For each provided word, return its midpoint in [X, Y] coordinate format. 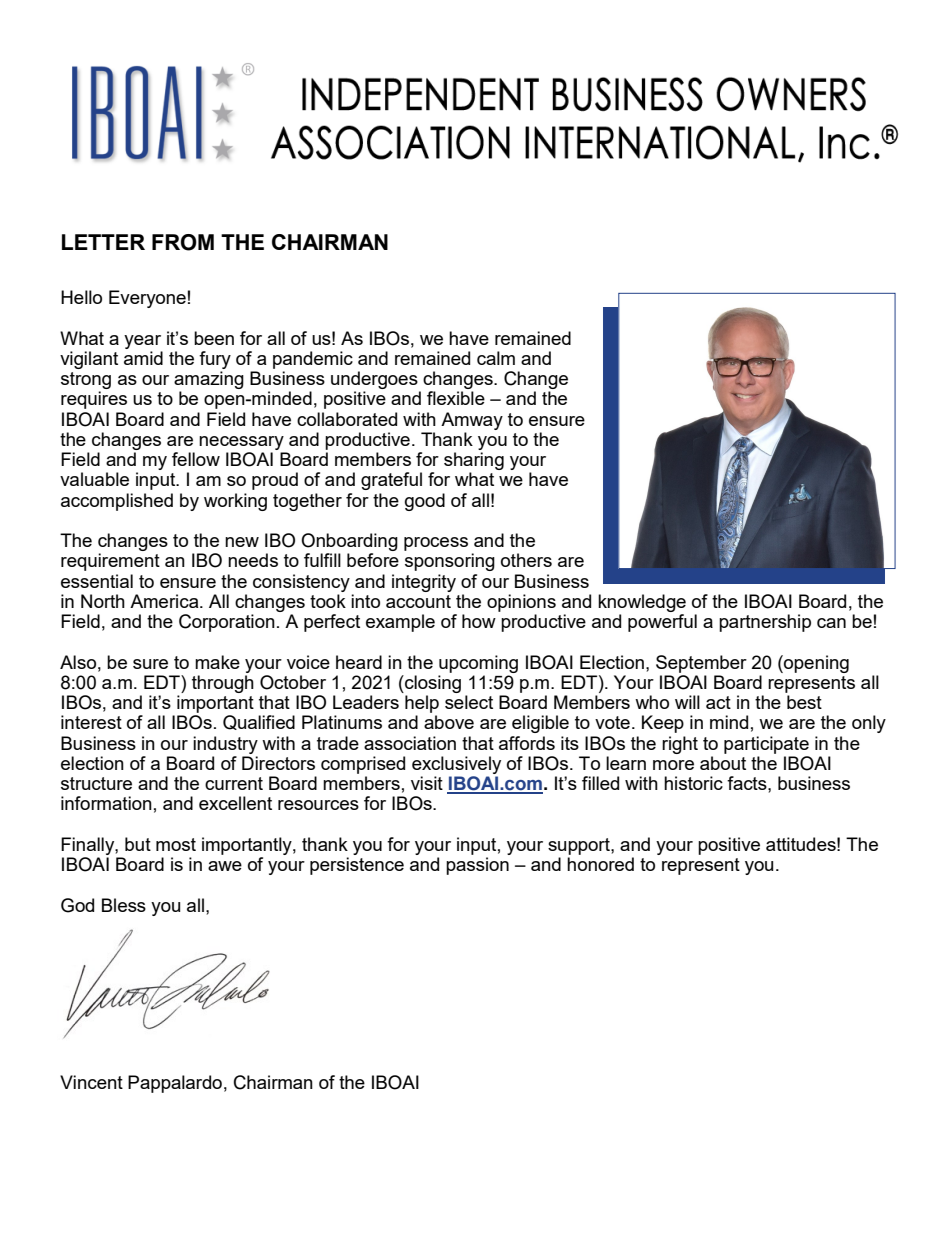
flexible [456, 398]
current [234, 783]
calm [496, 358]
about [723, 763]
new [242, 542]
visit [427, 783]
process [436, 544]
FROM [183, 242]
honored [600, 864]
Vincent [91, 1082]
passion [477, 866]
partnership [765, 623]
